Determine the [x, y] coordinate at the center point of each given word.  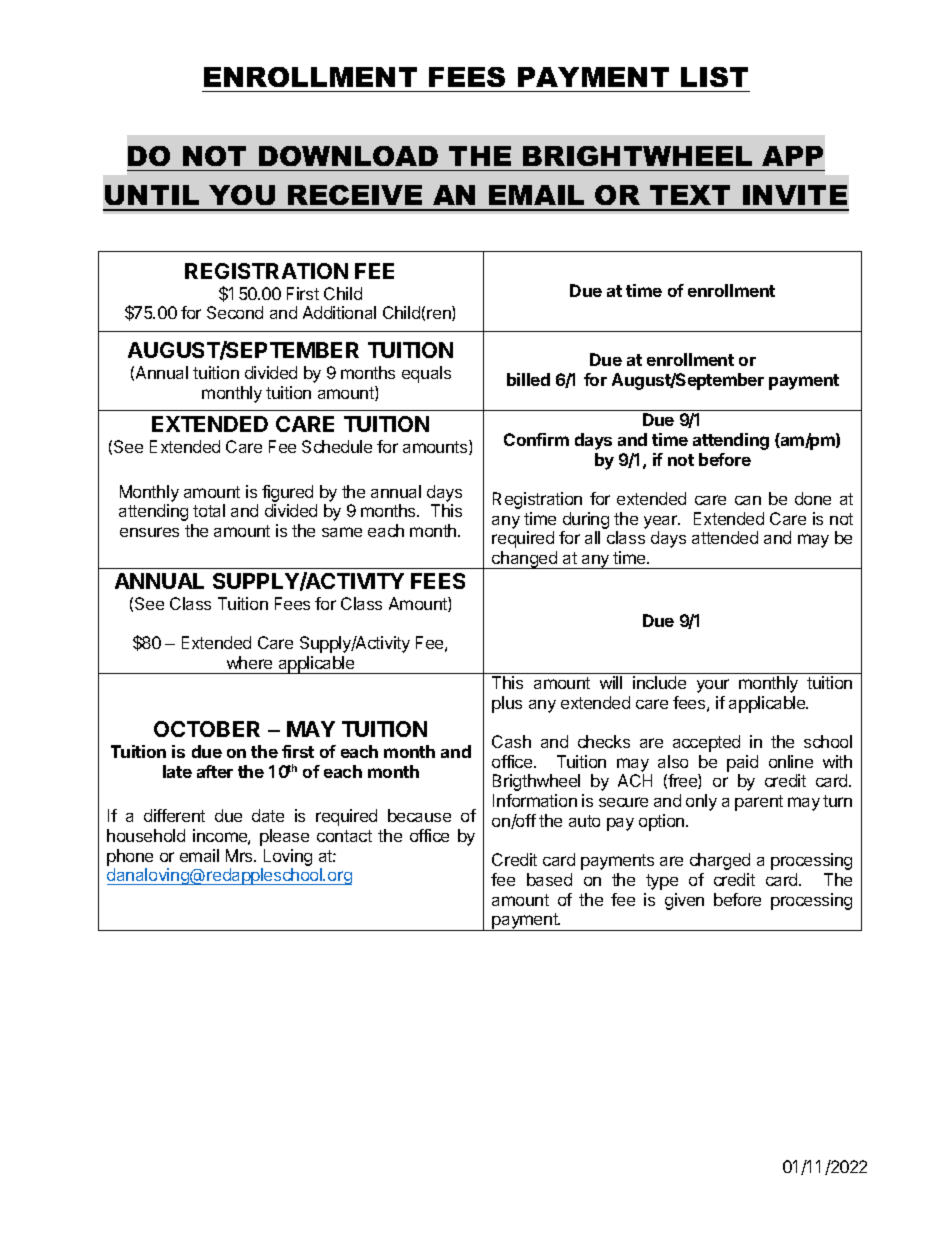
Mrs [240, 855]
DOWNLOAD [348, 156]
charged [720, 861]
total [209, 510]
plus [507, 704]
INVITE [795, 195]
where [249, 662]
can [748, 500]
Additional [339, 312]
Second [235, 312]
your [713, 686]
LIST [714, 77]
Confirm [536, 439]
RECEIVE [355, 195]
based [549, 879]
